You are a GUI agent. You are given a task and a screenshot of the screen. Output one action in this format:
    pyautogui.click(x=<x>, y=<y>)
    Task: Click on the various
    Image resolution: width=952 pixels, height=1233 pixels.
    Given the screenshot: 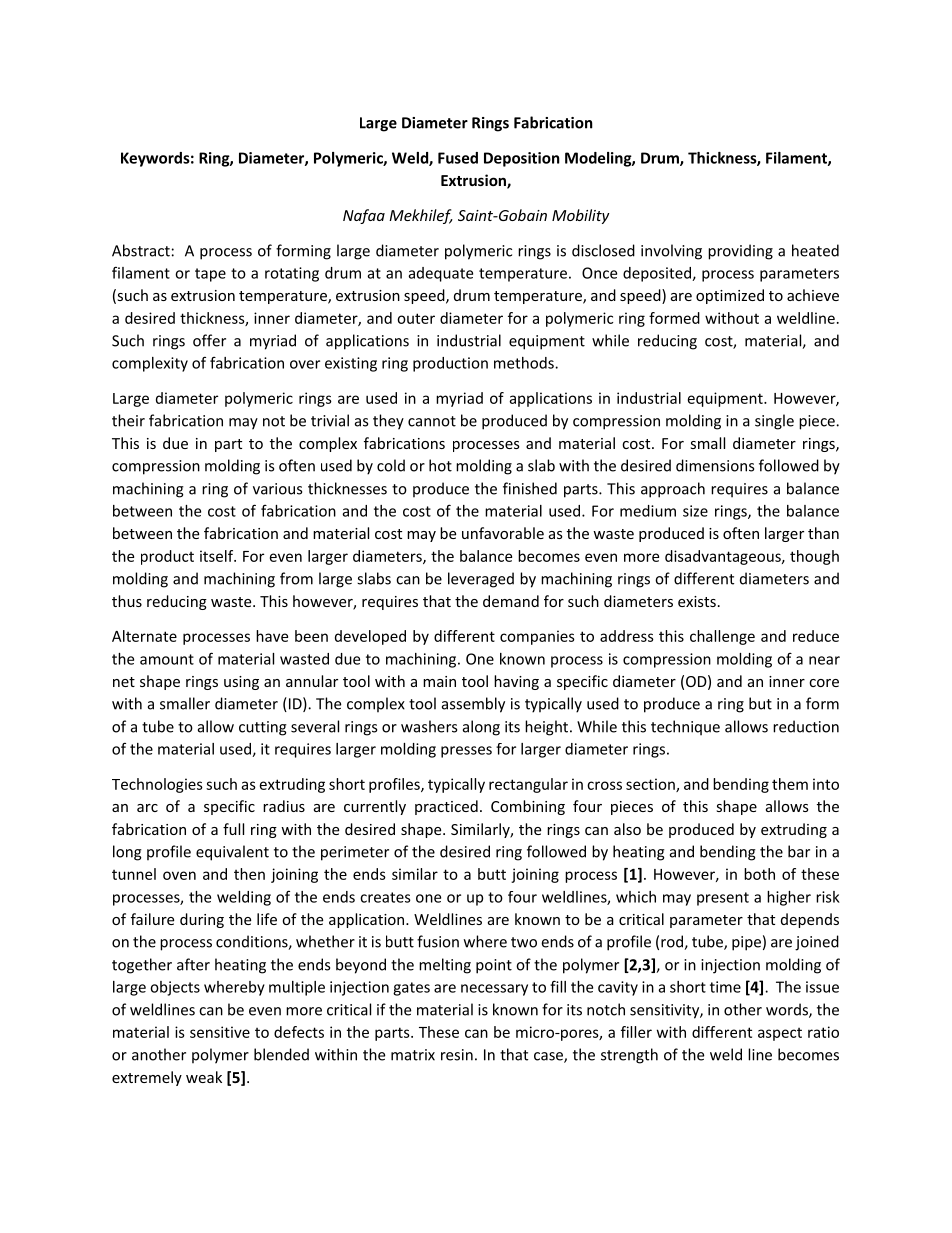 What is the action you would take?
    pyautogui.click(x=277, y=489)
